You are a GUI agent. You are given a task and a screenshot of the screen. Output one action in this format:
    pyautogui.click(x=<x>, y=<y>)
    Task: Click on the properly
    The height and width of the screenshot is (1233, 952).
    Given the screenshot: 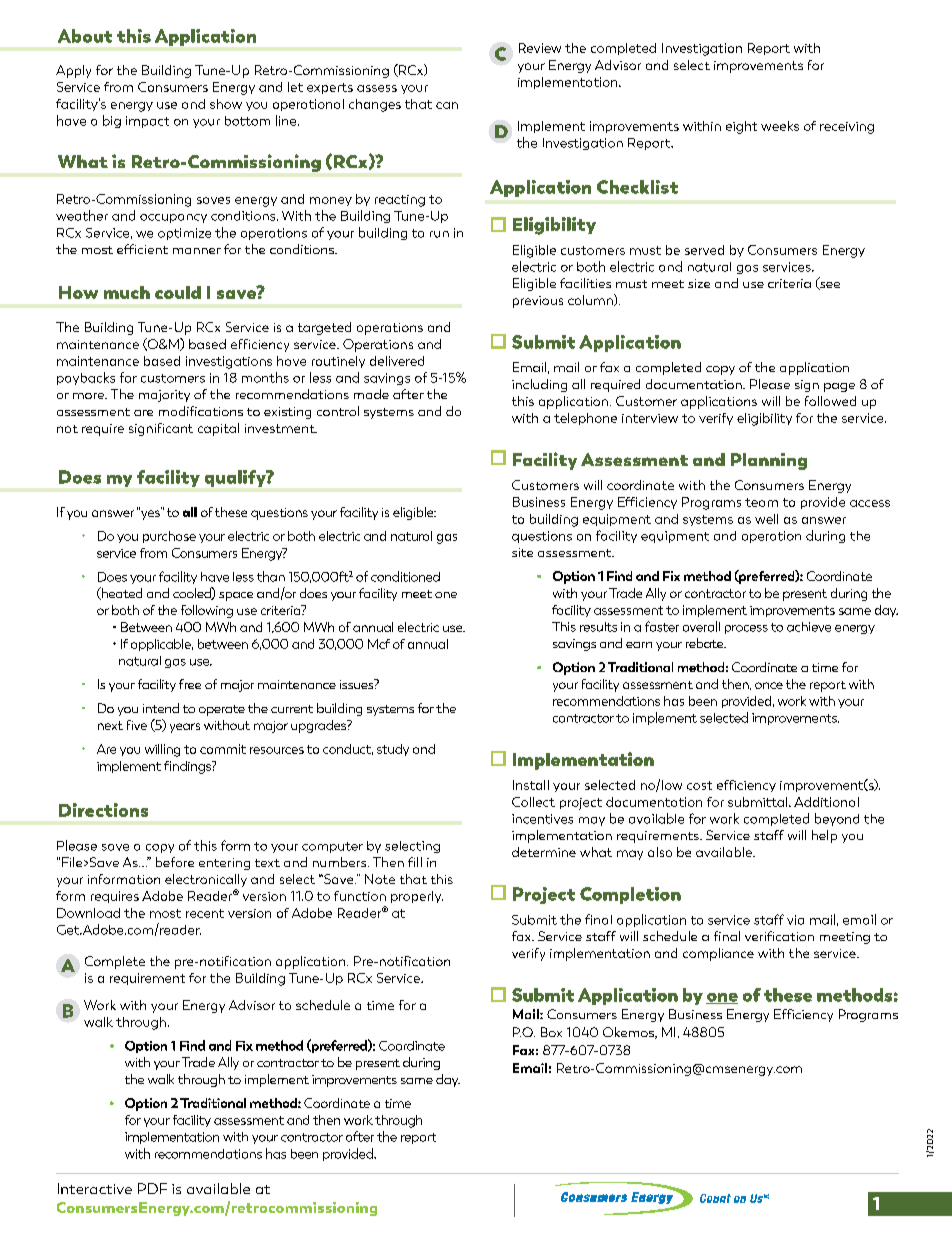 What is the action you would take?
    pyautogui.click(x=417, y=897)
